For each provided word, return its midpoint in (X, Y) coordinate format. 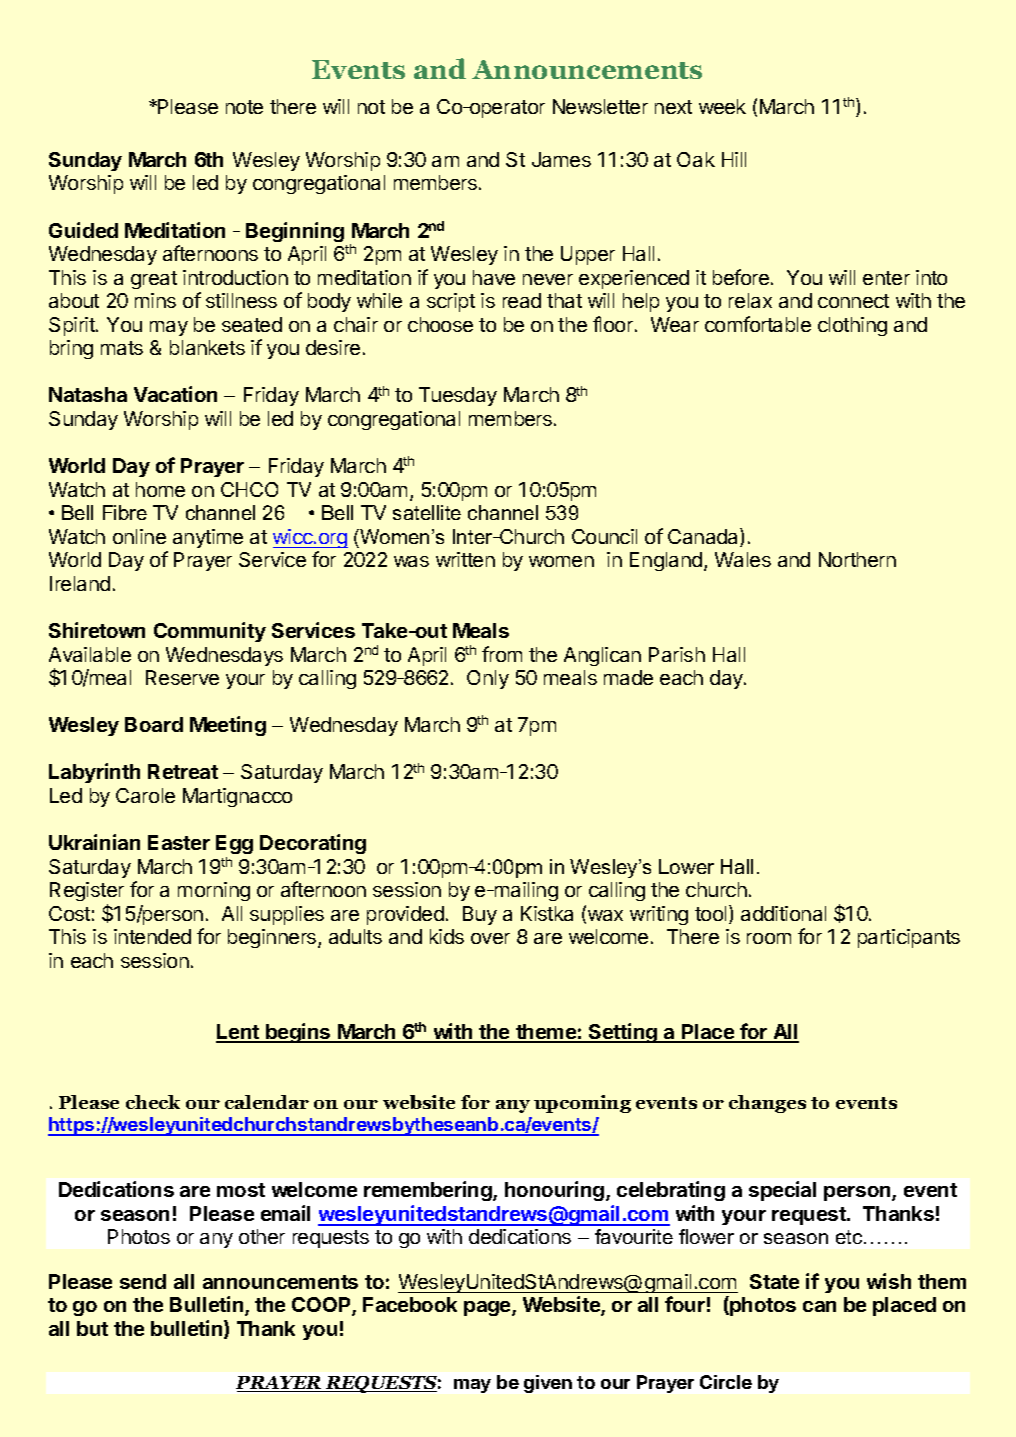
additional (783, 913)
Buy (480, 915)
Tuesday (458, 396)
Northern (857, 559)
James (561, 159)
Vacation (175, 394)
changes (767, 1104)
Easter (179, 842)
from (502, 654)
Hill (734, 159)
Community (210, 632)
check (153, 1102)
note (244, 107)
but (92, 1328)
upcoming (582, 1104)
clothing (852, 326)
